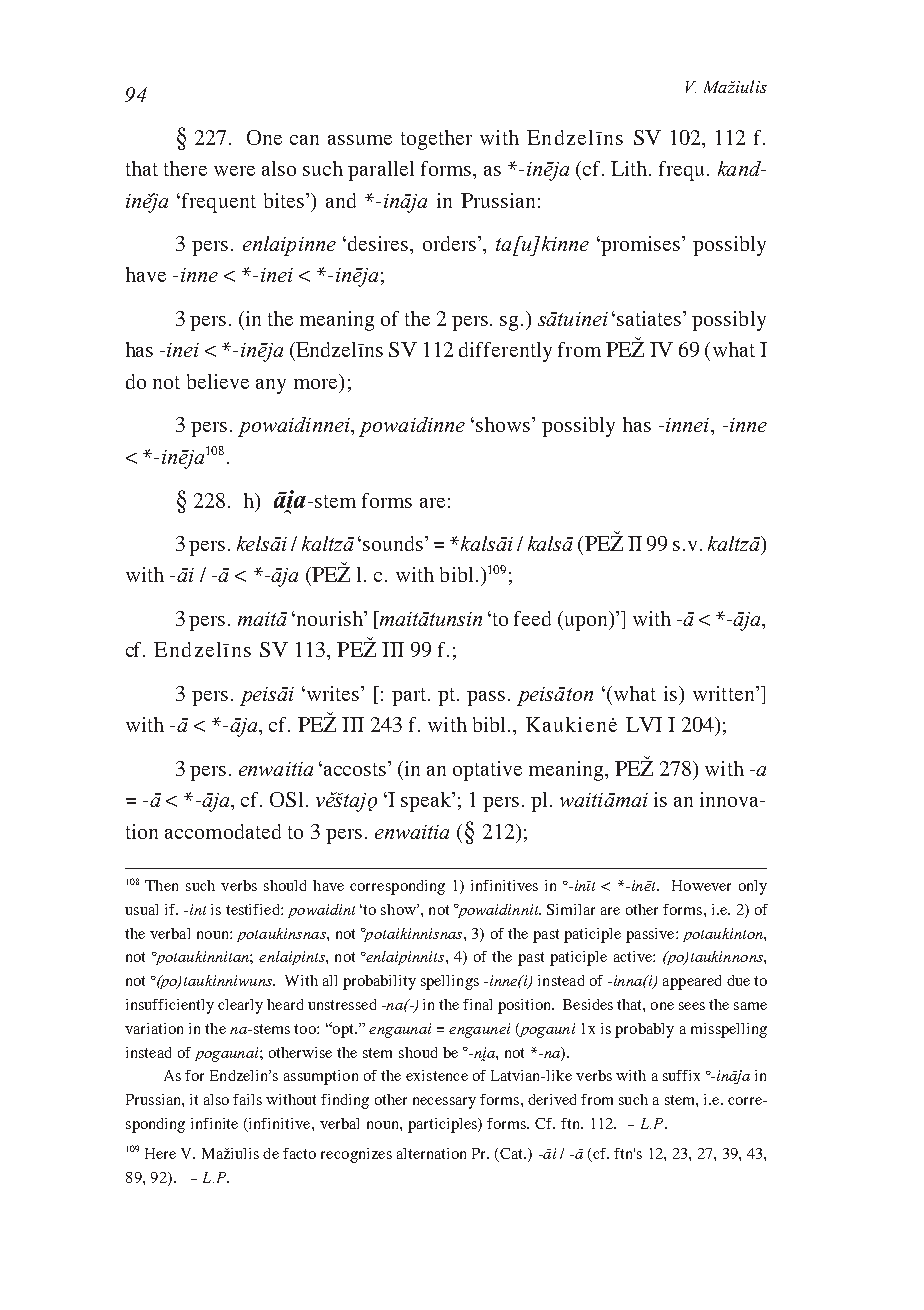 This document has height=1310, width=924. I want to click on satiates, so click(651, 318).
